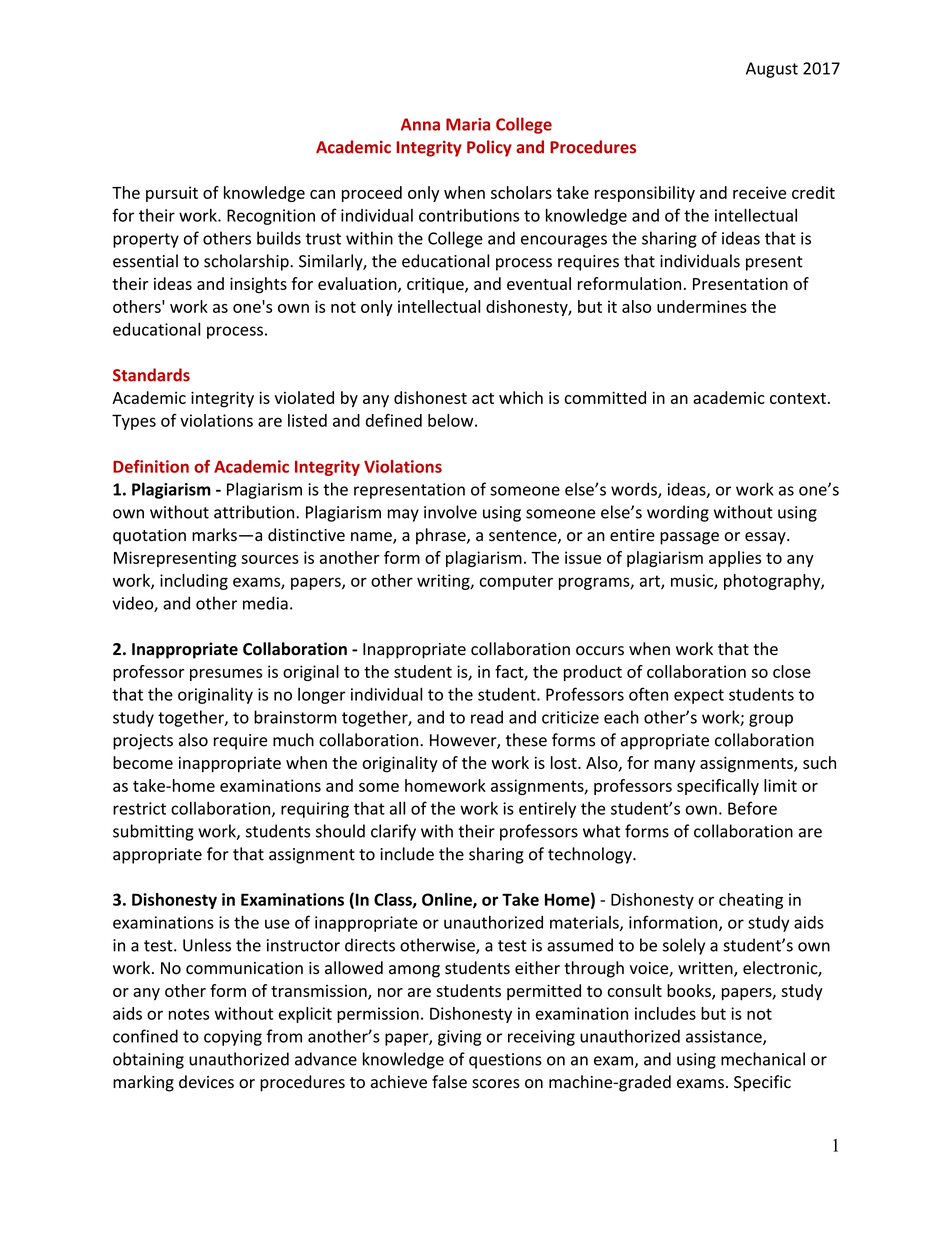 The width and height of the screenshot is (952, 1233). Describe the element at coordinates (468, 124) in the screenshot. I see `Maria` at that location.
